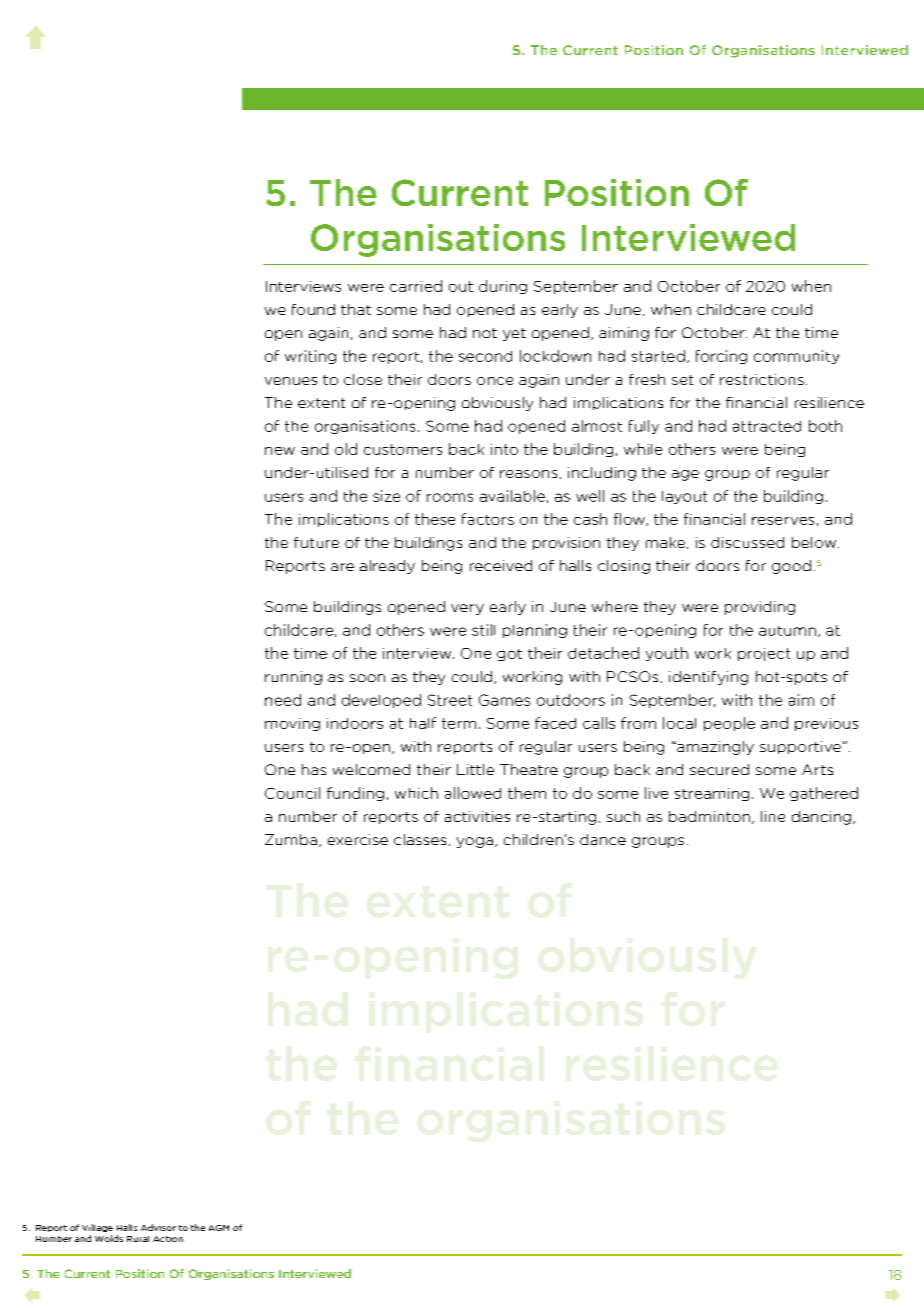 The height and width of the screenshot is (1308, 924). I want to click on found, so click(313, 309).
